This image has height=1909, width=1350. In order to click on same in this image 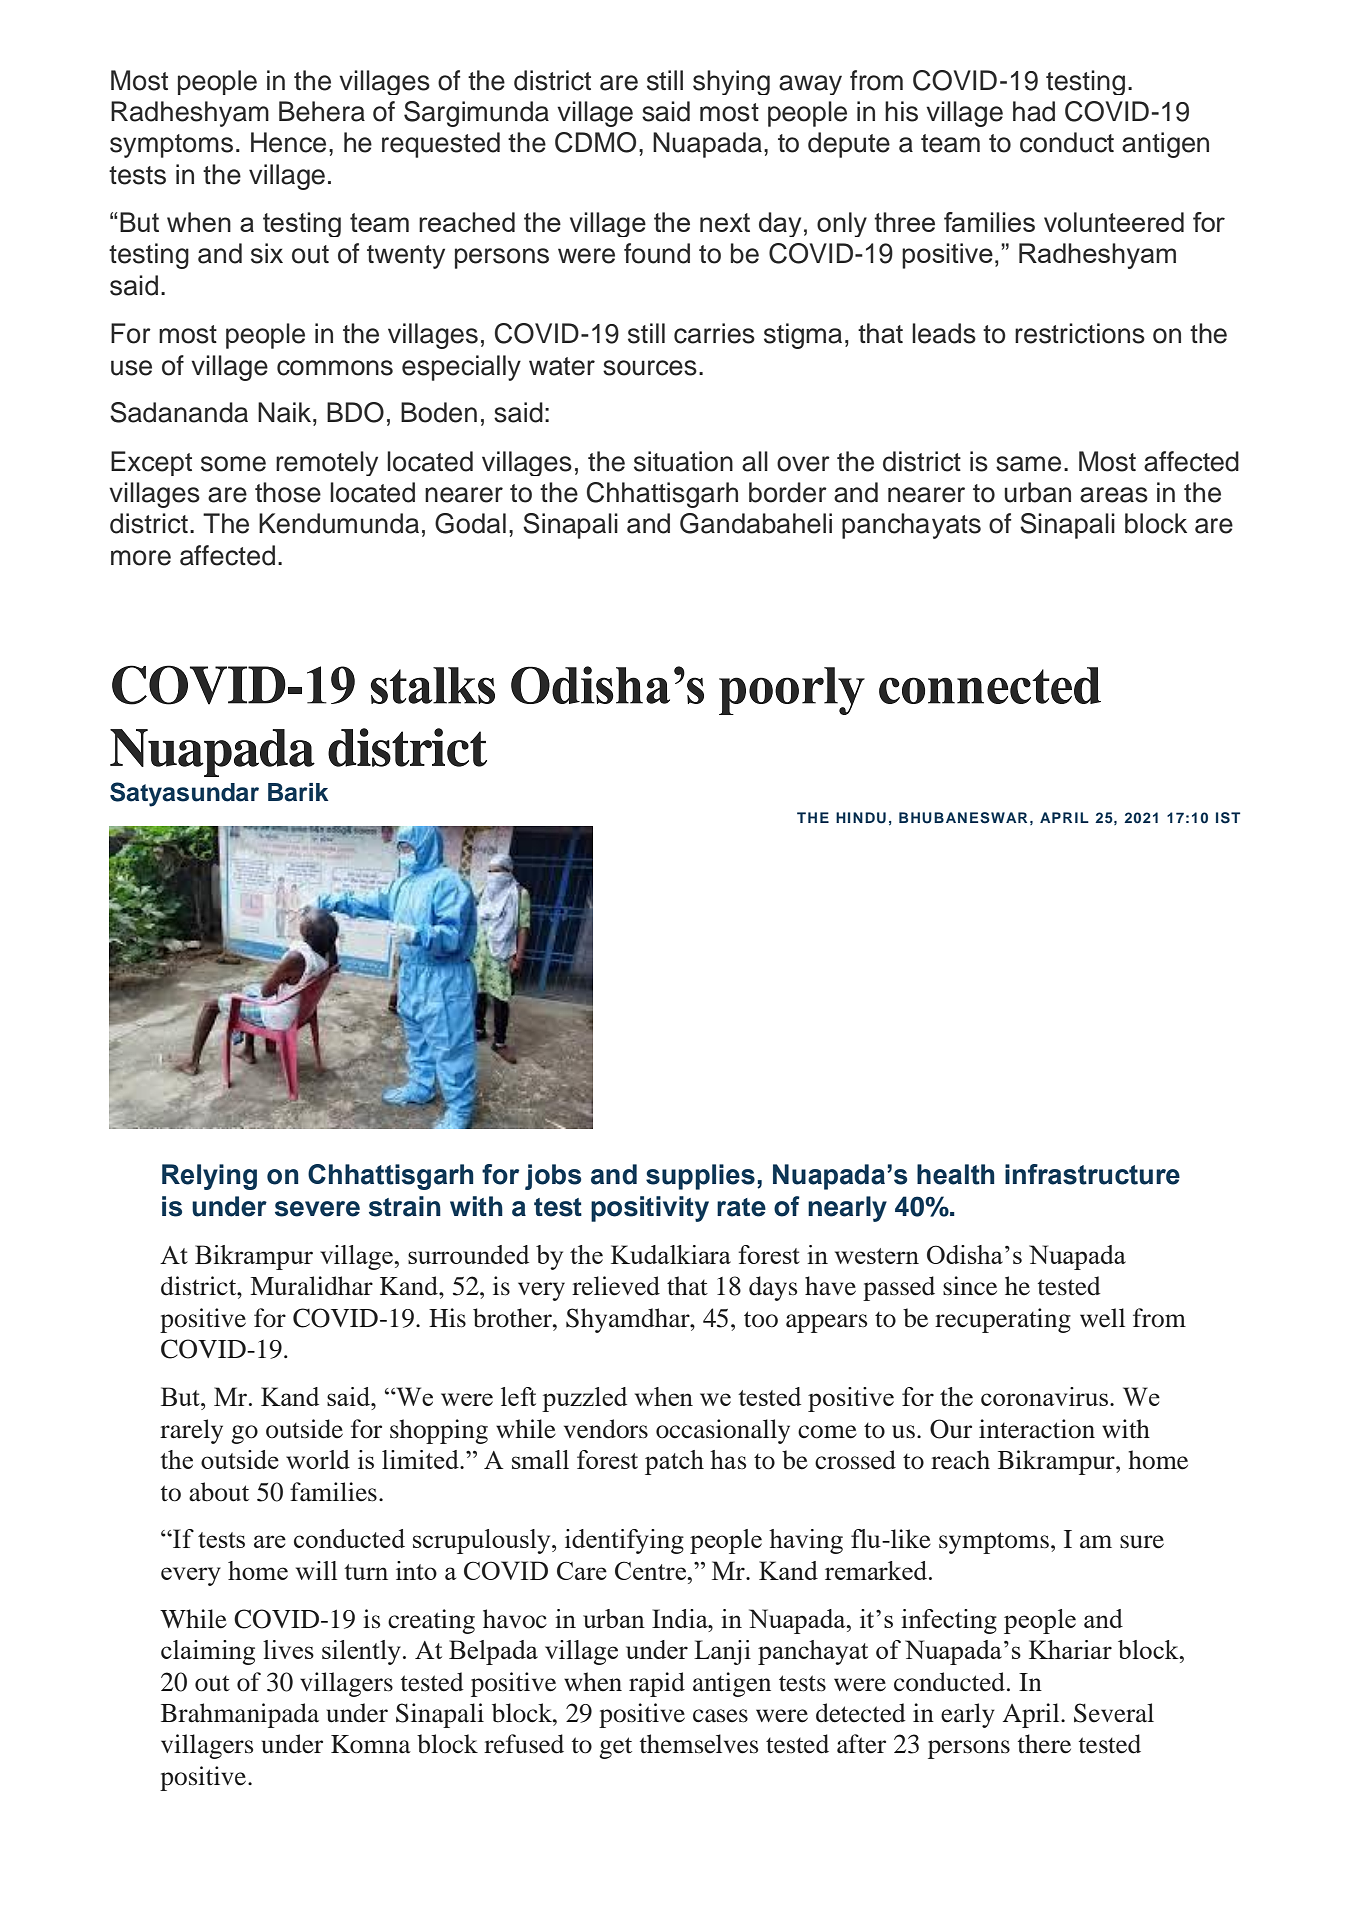, I will do `click(1028, 464)`.
